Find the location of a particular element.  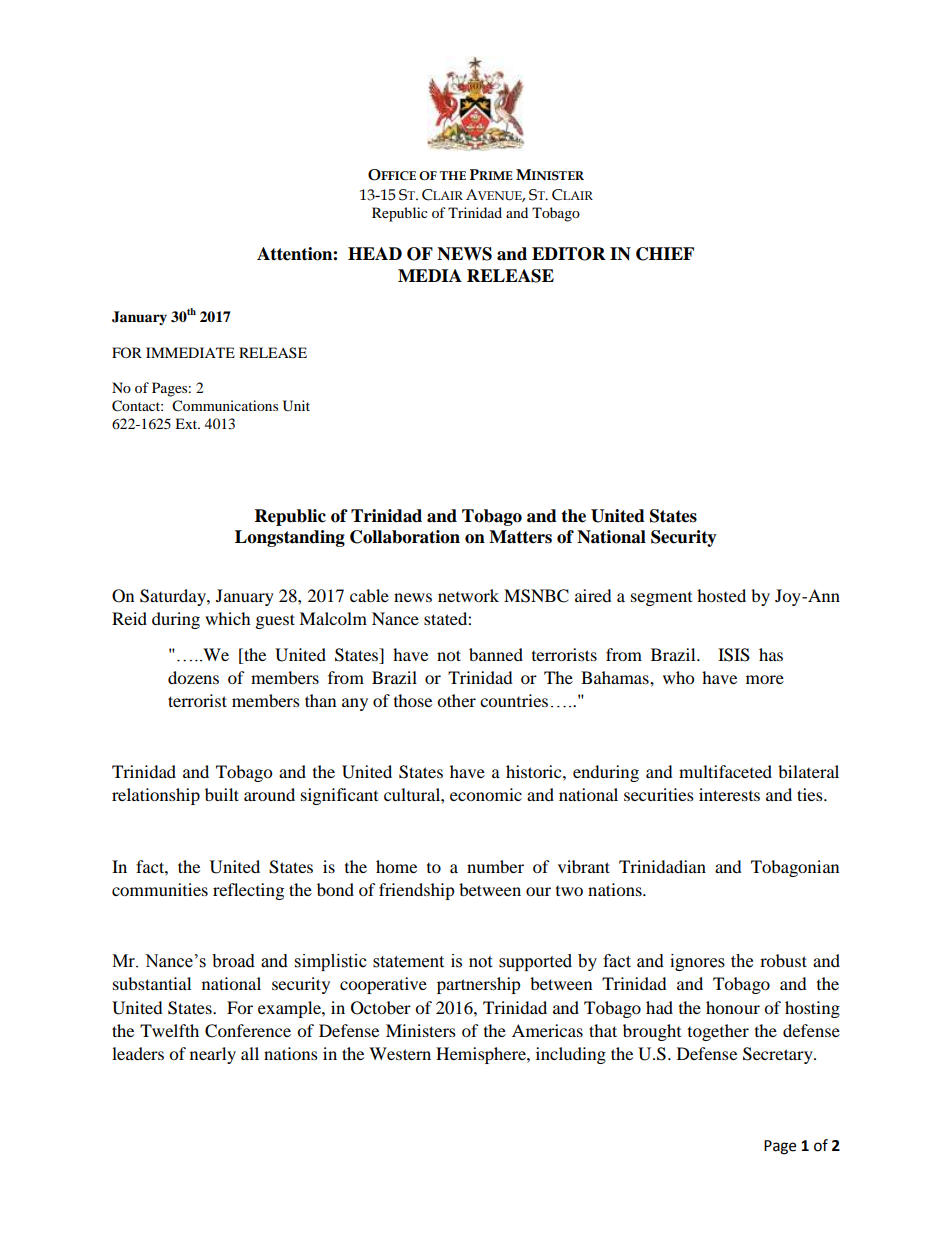

Hemisphere is located at coordinates (482, 1055).
